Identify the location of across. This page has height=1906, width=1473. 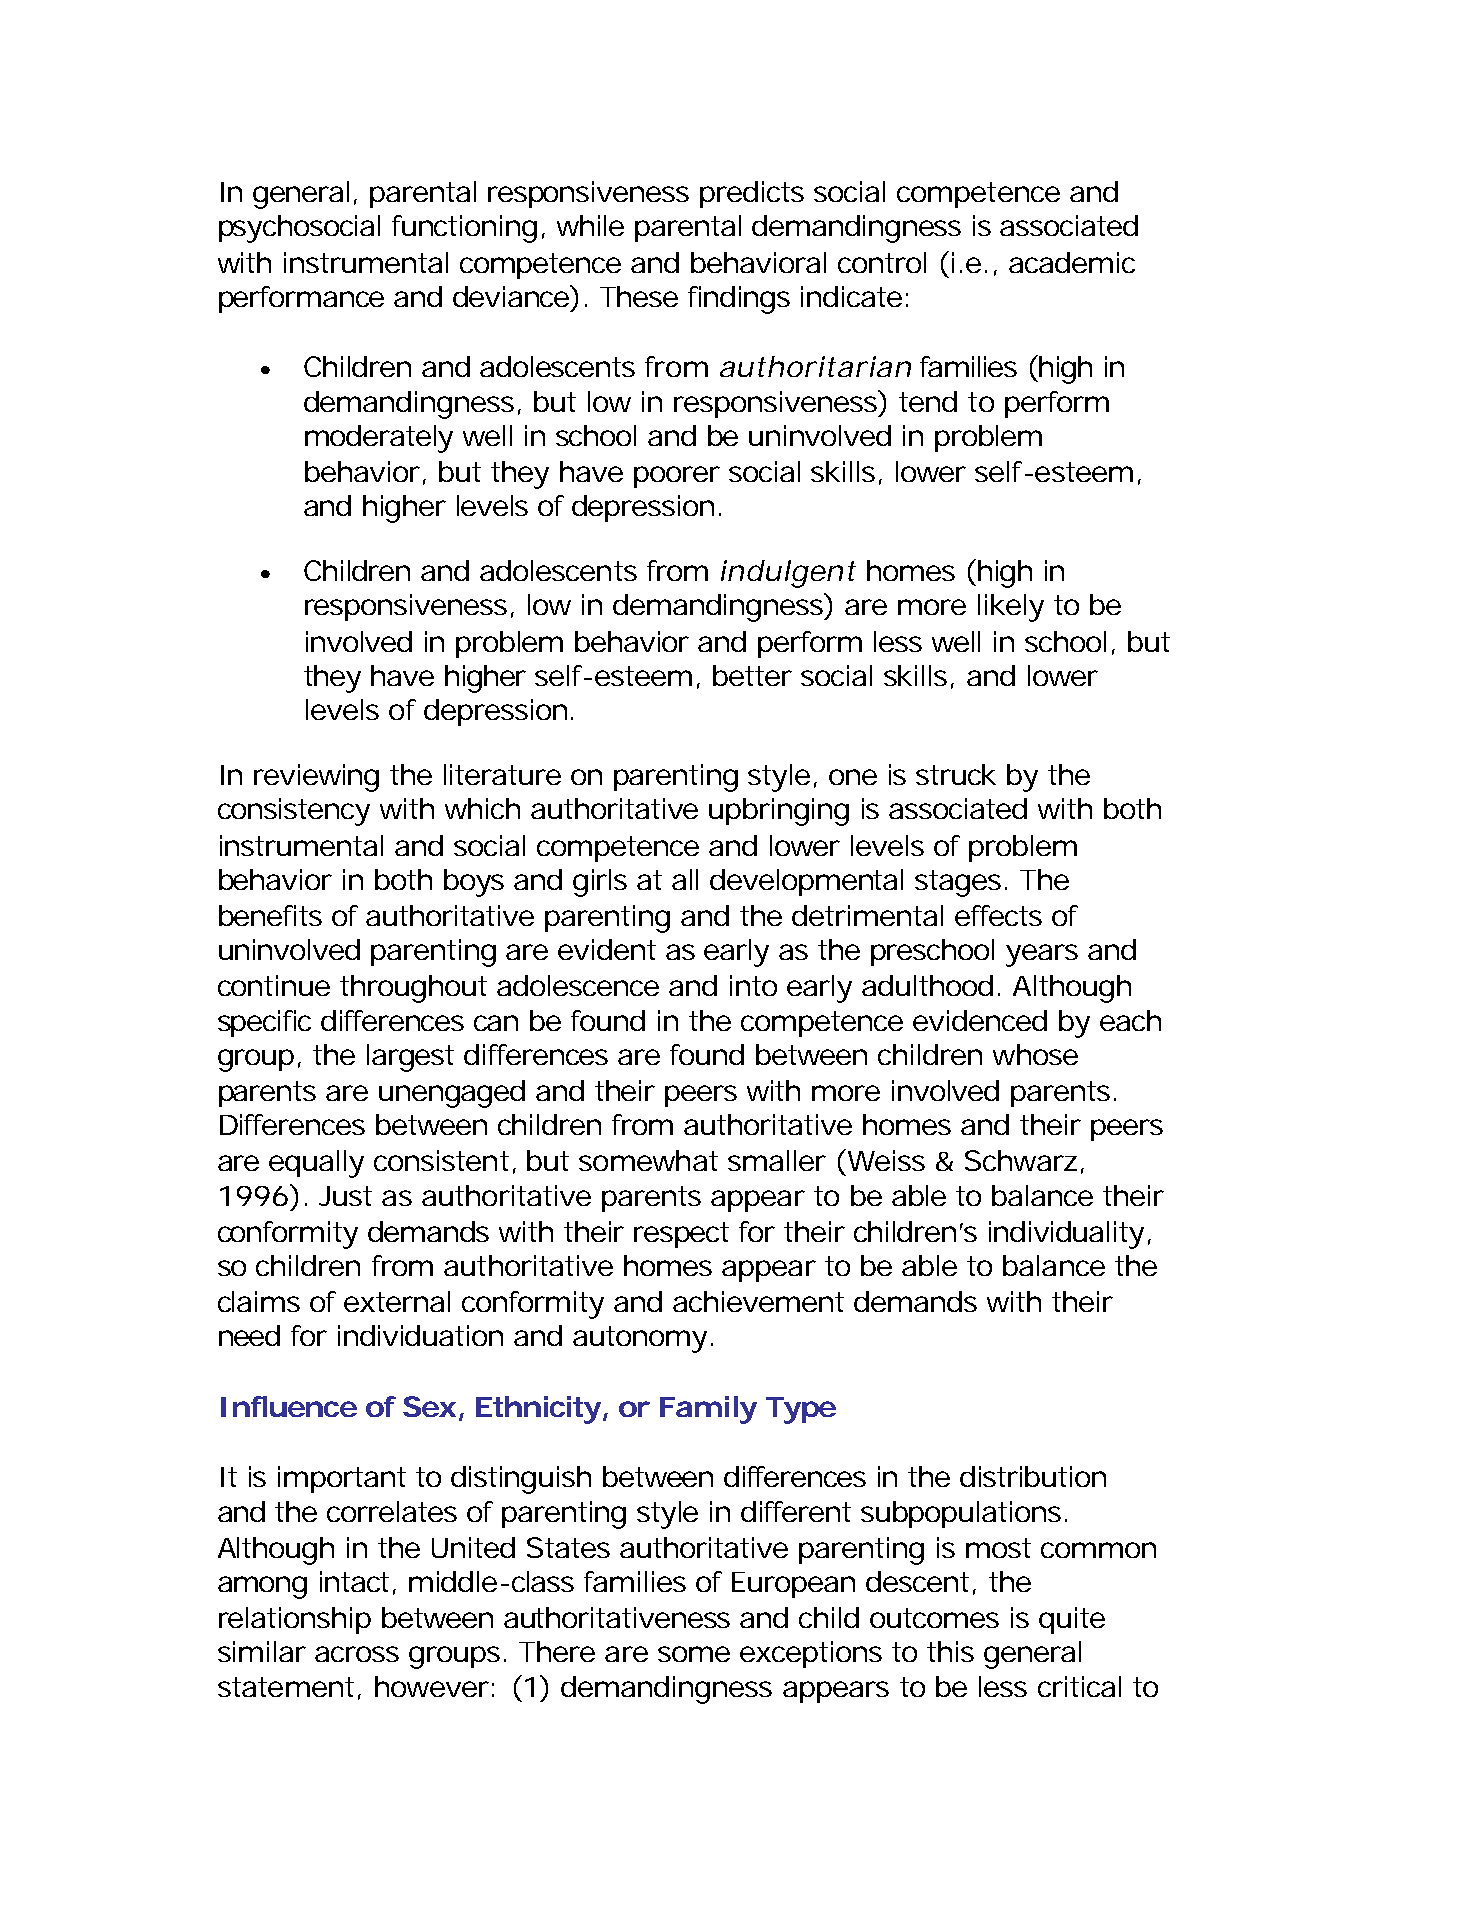
(357, 1654).
